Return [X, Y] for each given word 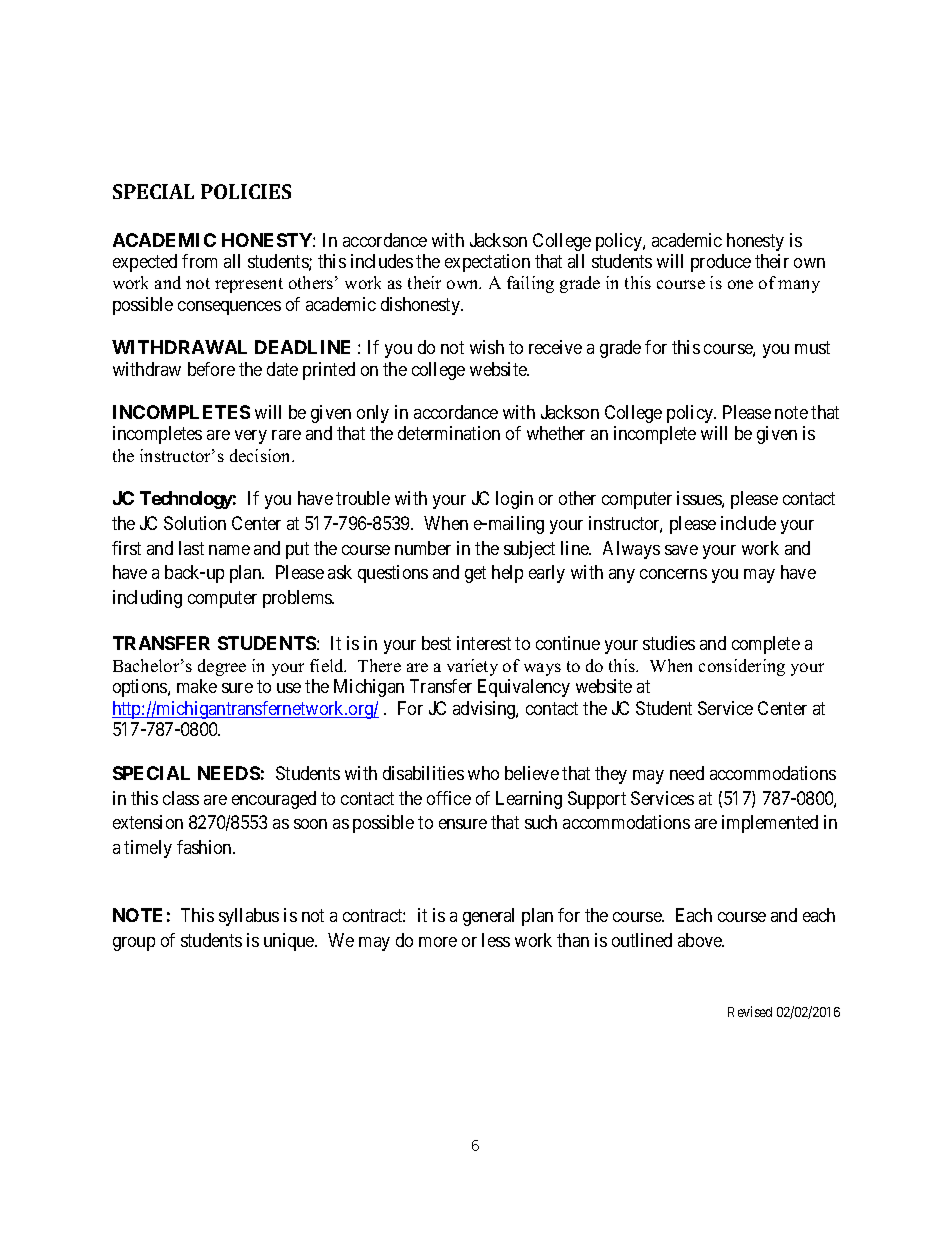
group [134, 944]
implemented [770, 824]
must [812, 347]
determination [449, 433]
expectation [487, 263]
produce [721, 263]
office [449, 798]
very [251, 437]
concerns [673, 574]
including [147, 599]
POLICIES [246, 191]
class [181, 798]
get [475, 575]
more [438, 942]
